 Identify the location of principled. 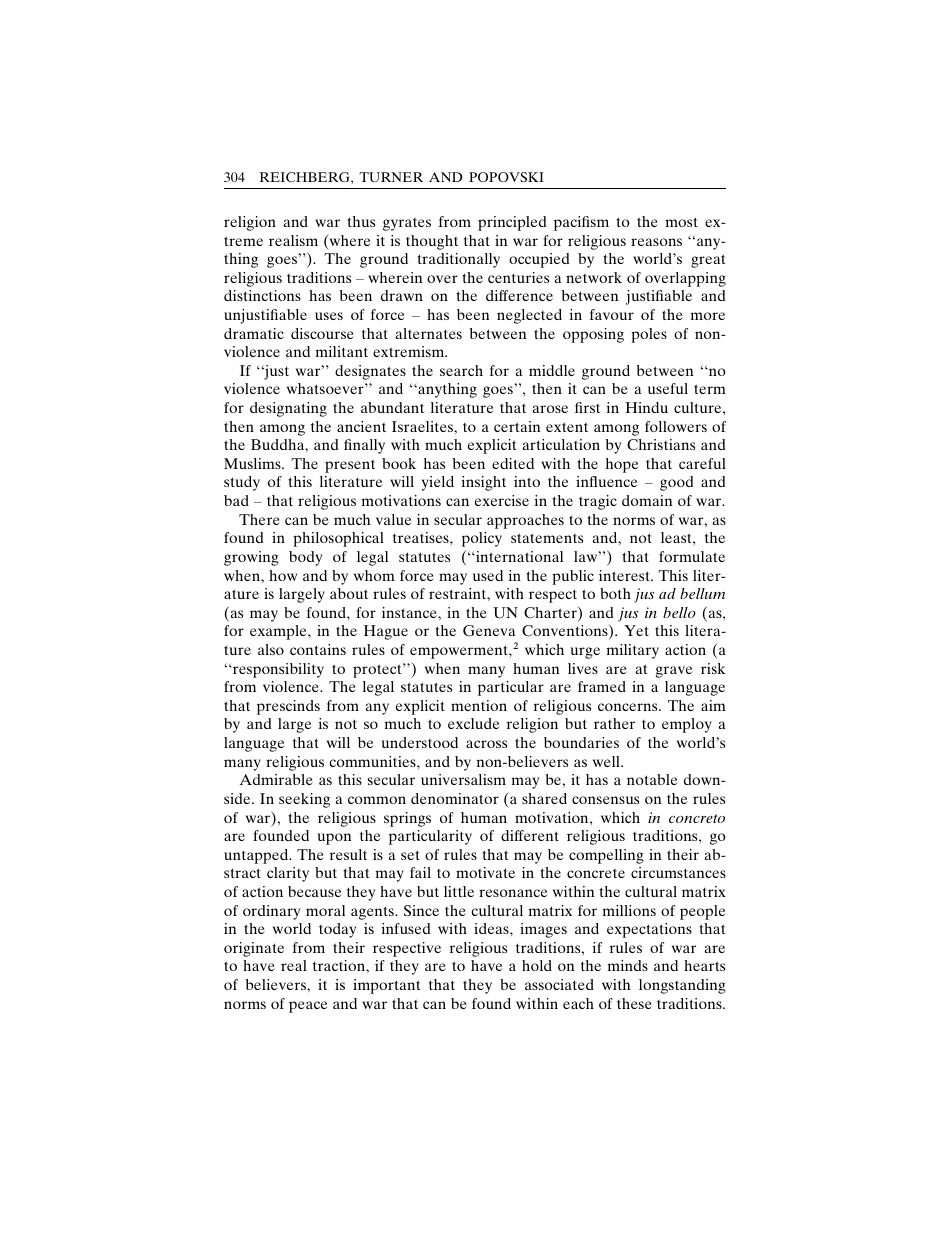
(512, 223).
